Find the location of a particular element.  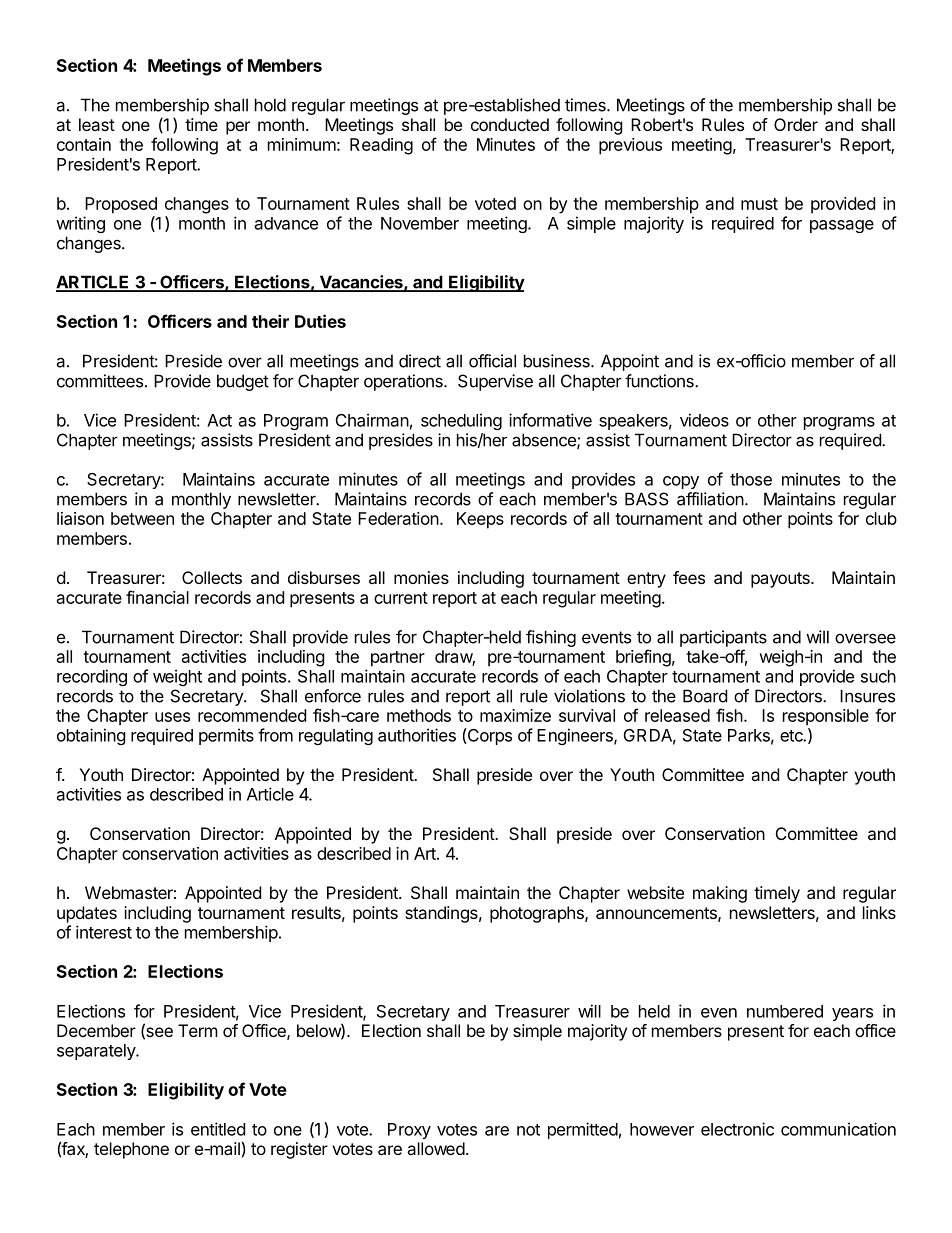

permits is located at coordinates (226, 736).
